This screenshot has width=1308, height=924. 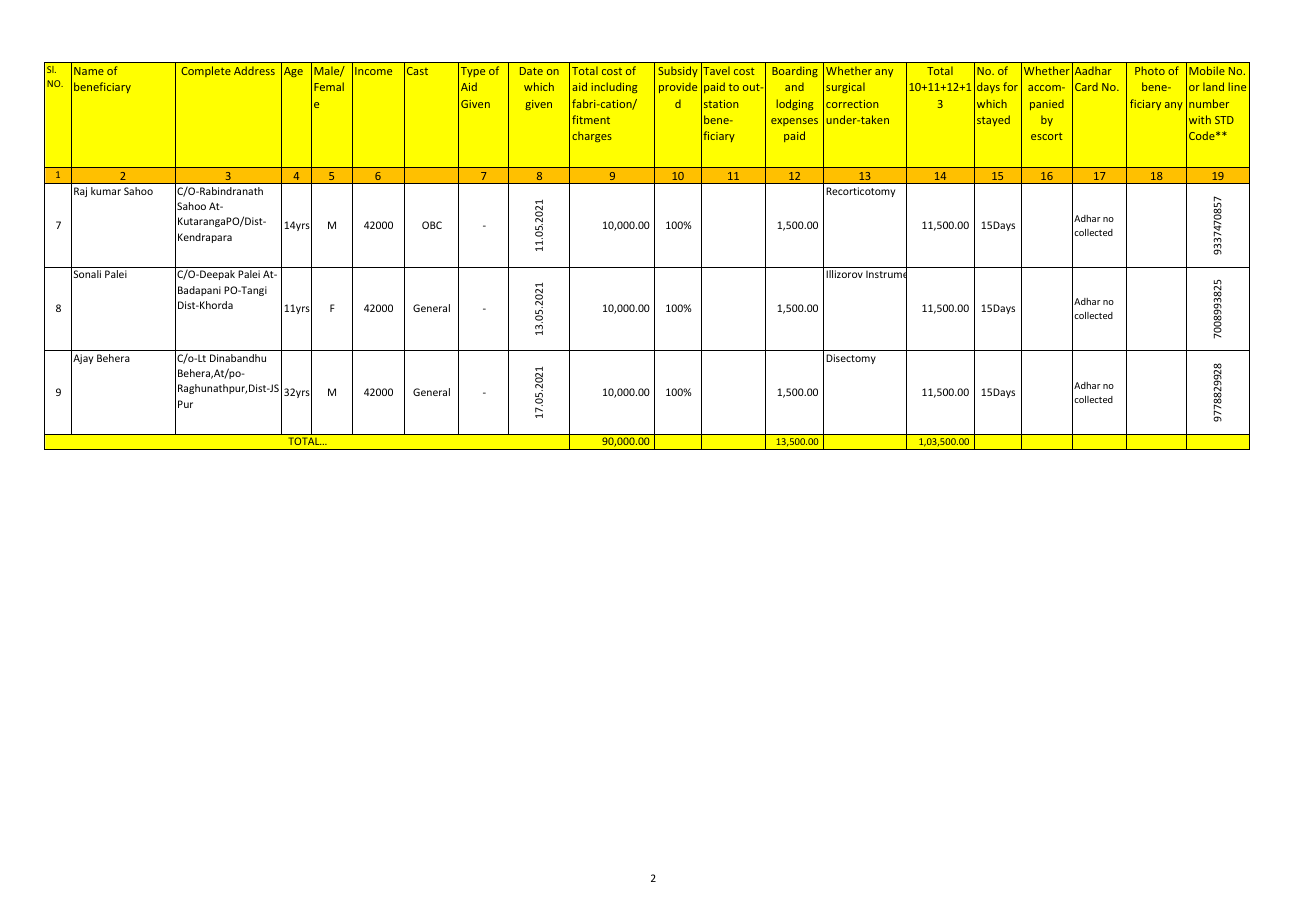 I want to click on Subsidy, so click(x=678, y=71).
